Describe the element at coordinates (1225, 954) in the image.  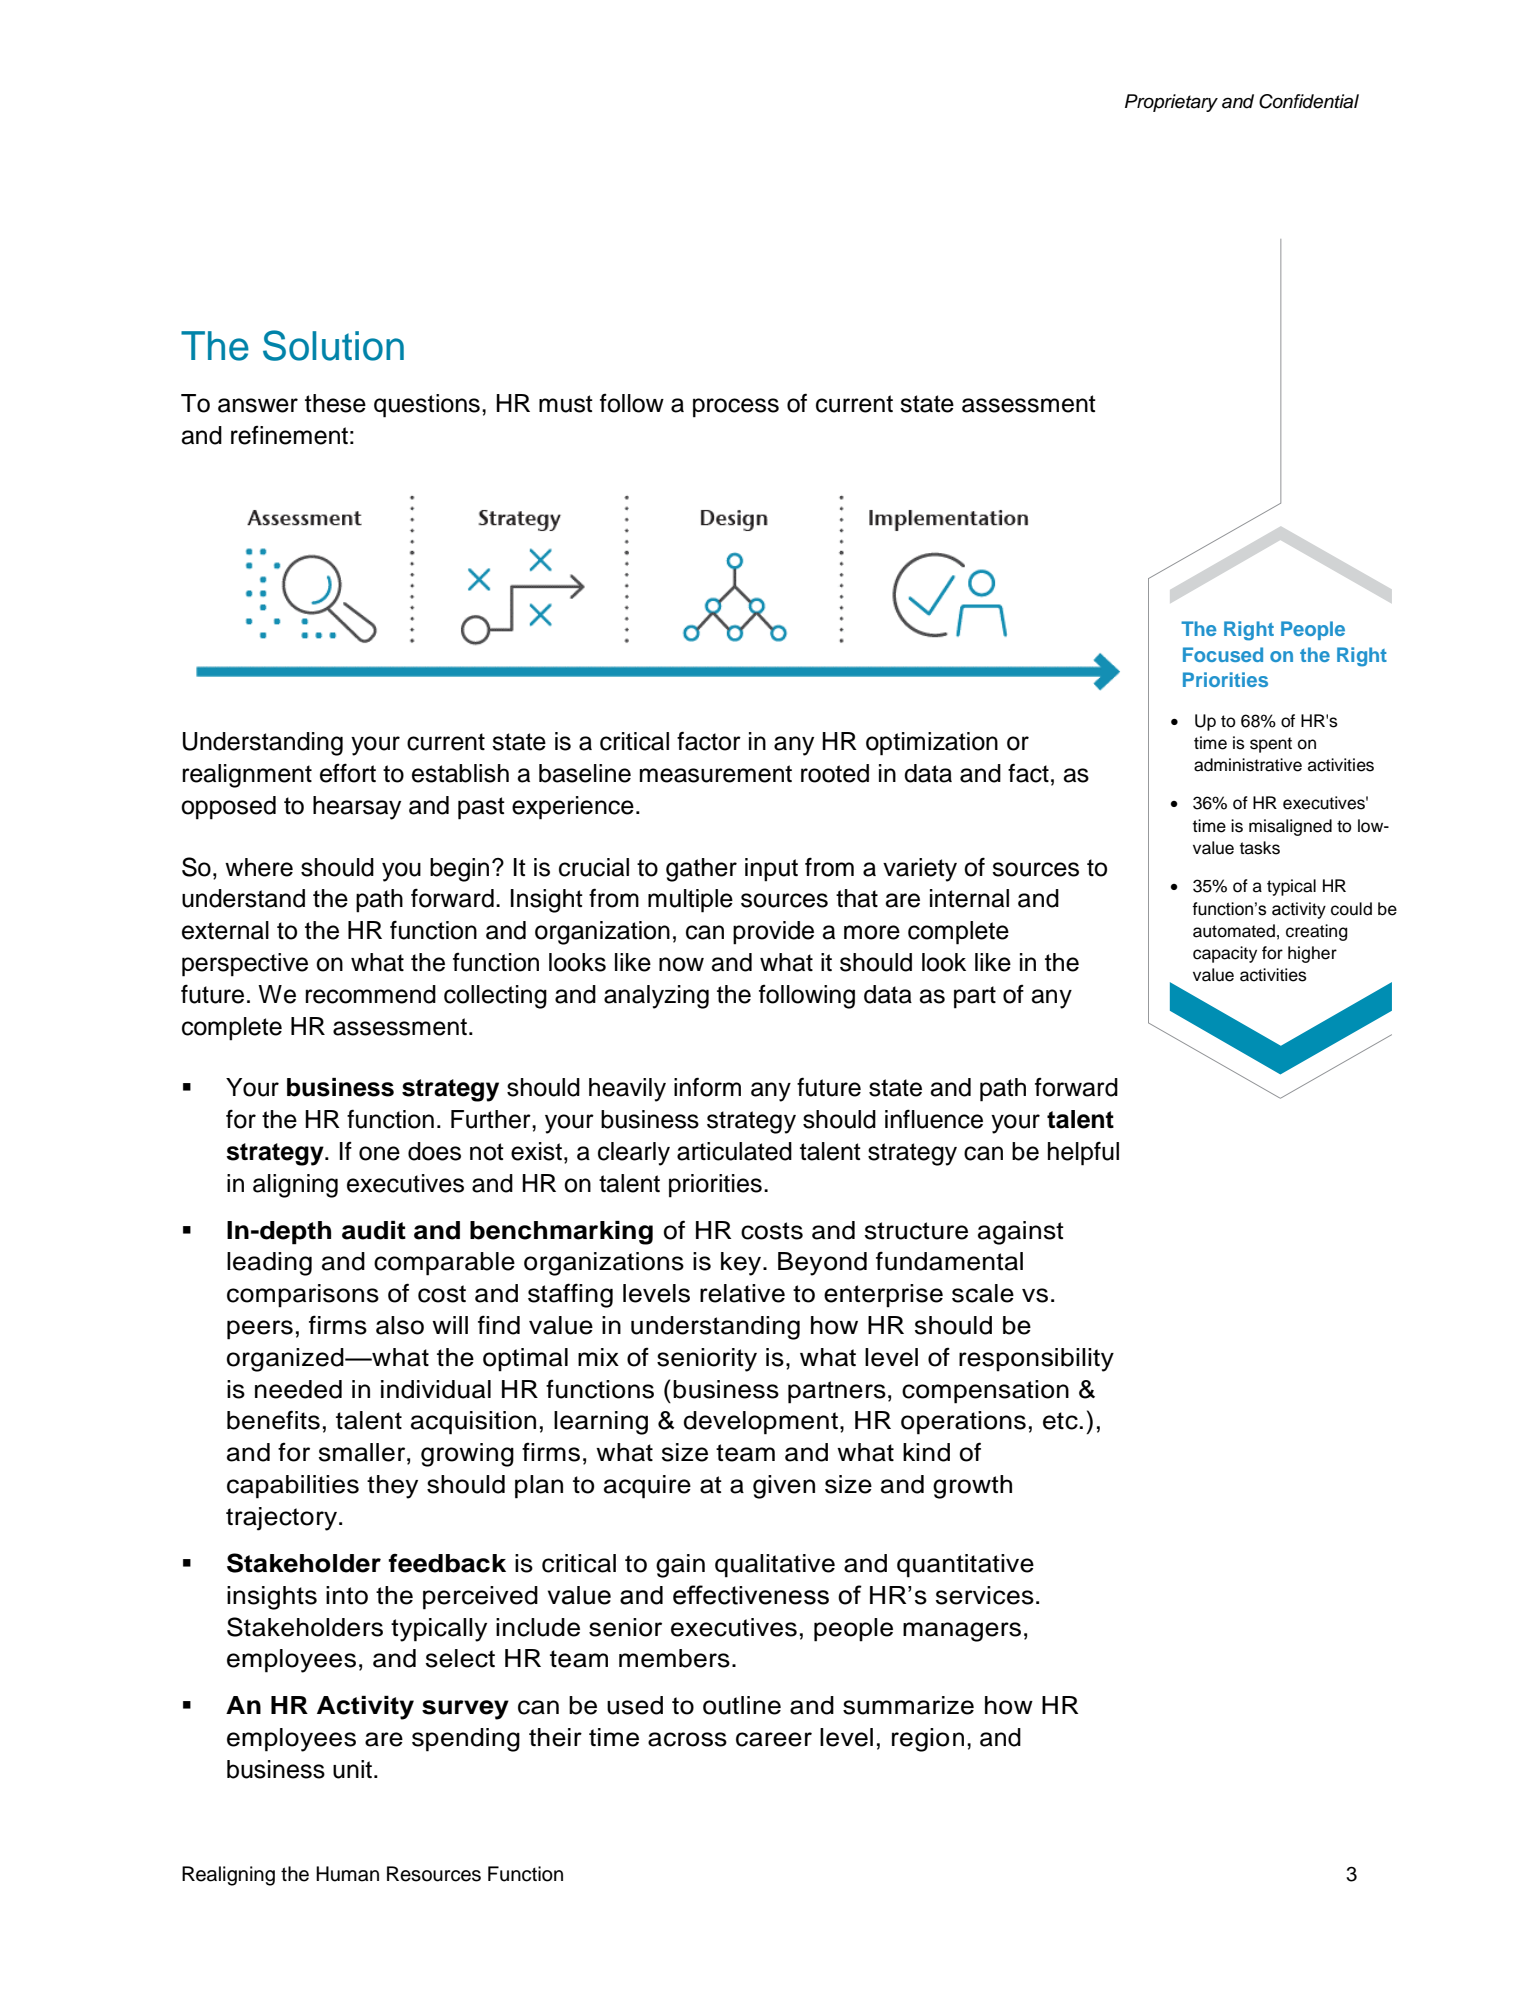
I see `capacity` at that location.
